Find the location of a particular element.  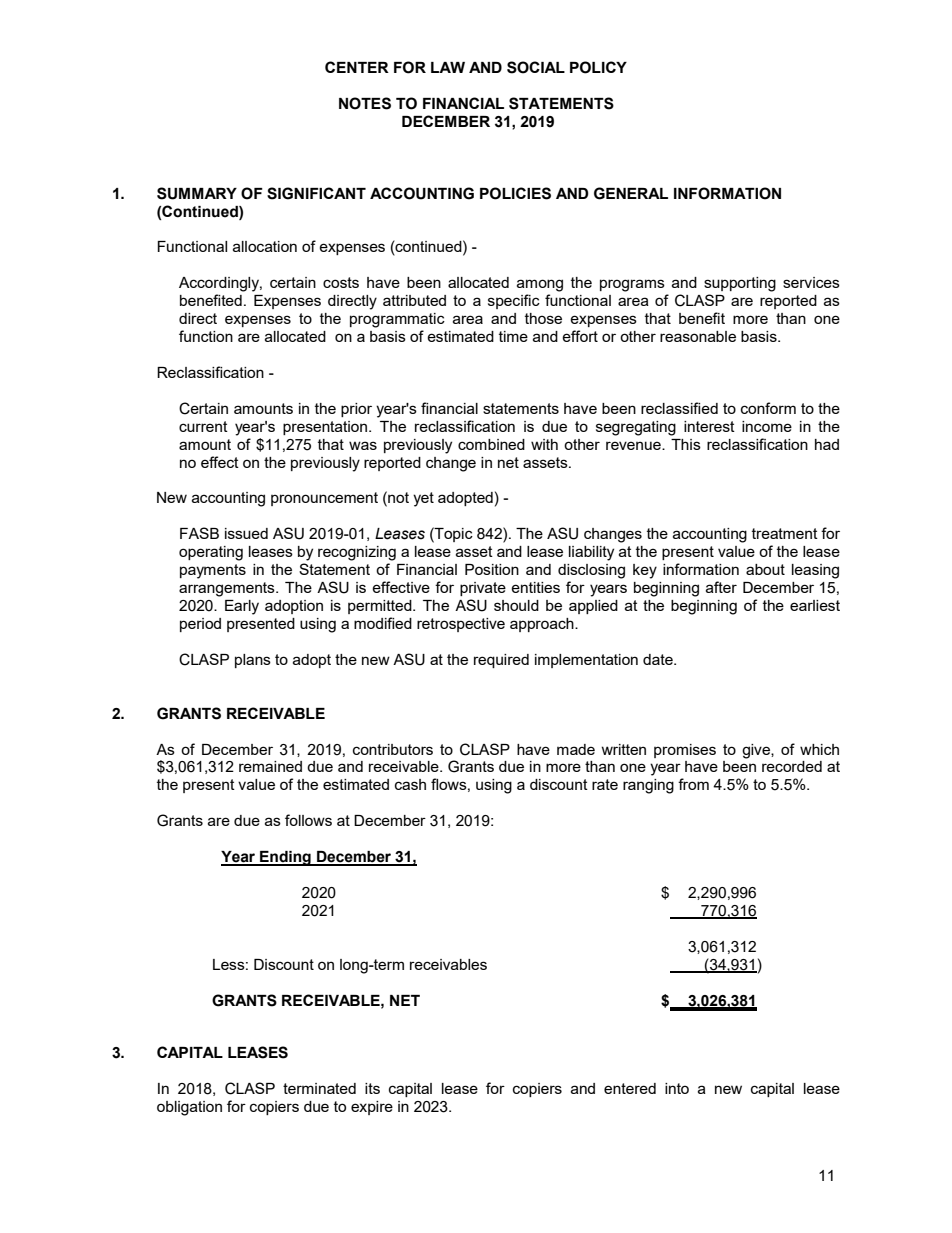

POLICY is located at coordinates (598, 67).
